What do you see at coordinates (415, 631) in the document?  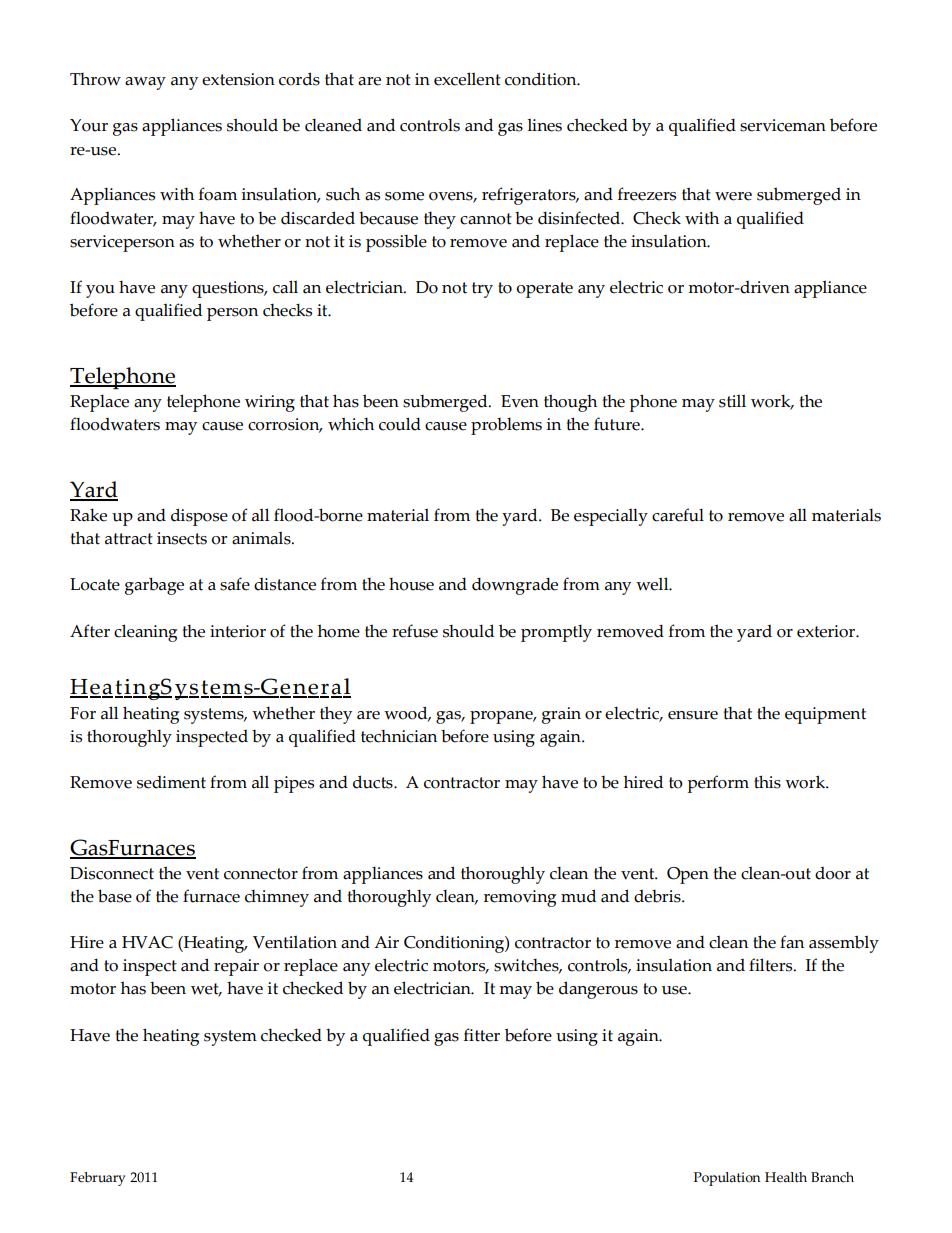 I see `refuse` at bounding box center [415, 631].
